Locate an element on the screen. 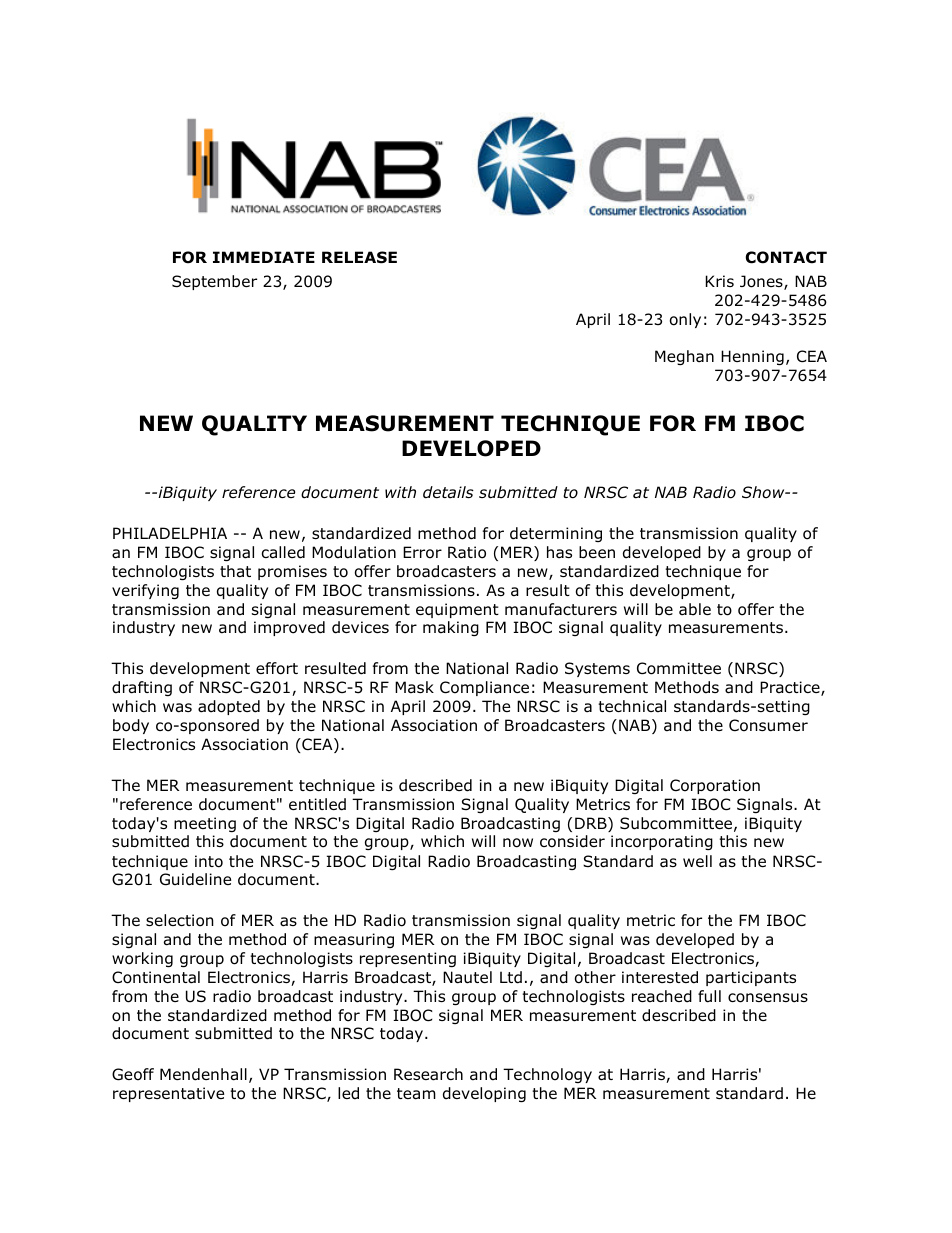  Research is located at coordinates (428, 1074).
